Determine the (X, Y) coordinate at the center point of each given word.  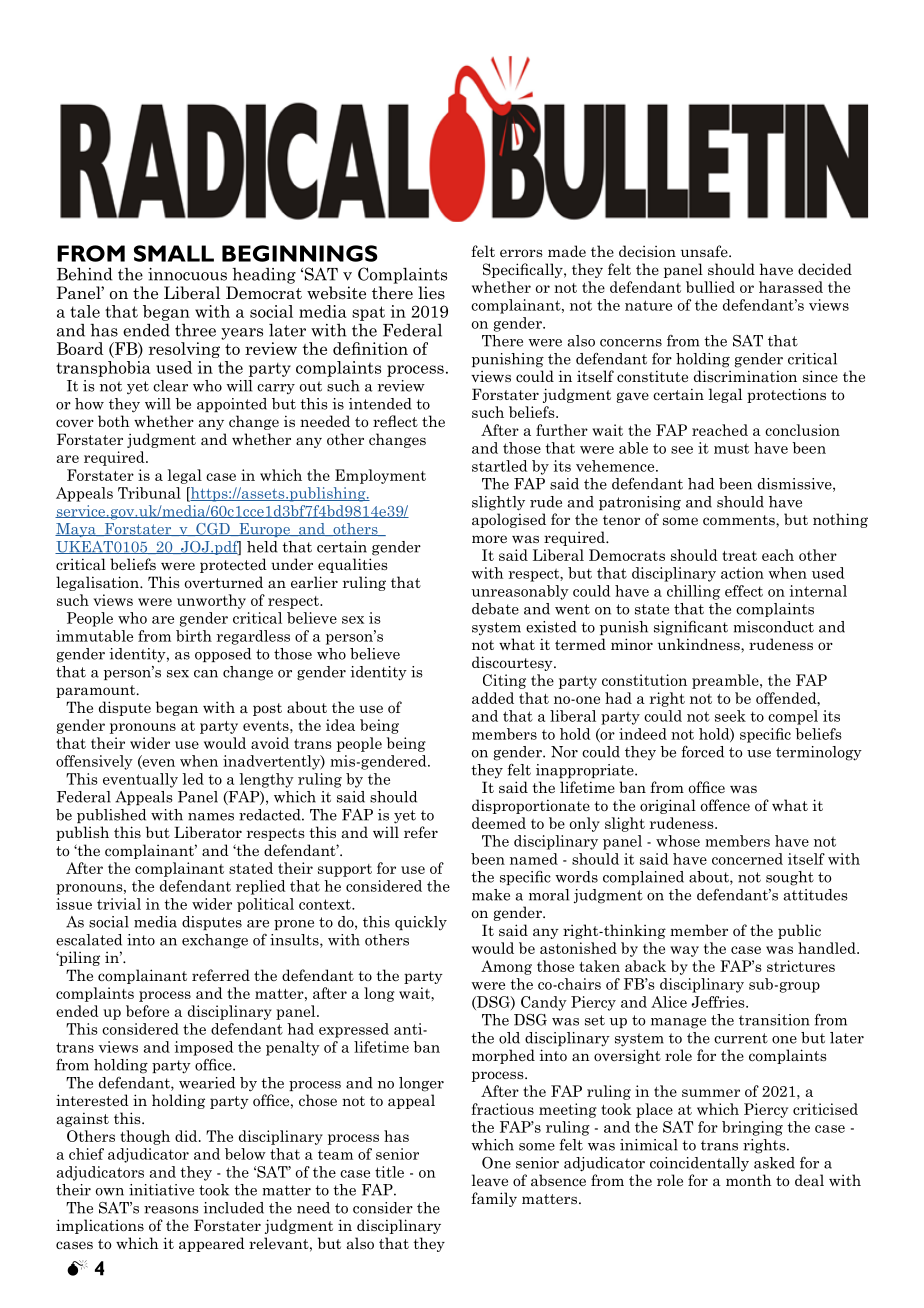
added (493, 698)
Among (506, 967)
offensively (94, 762)
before (147, 1011)
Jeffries (719, 1002)
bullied (710, 287)
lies (431, 293)
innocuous (187, 274)
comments (740, 521)
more (489, 539)
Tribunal (149, 493)
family (494, 1199)
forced (702, 751)
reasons (171, 1210)
